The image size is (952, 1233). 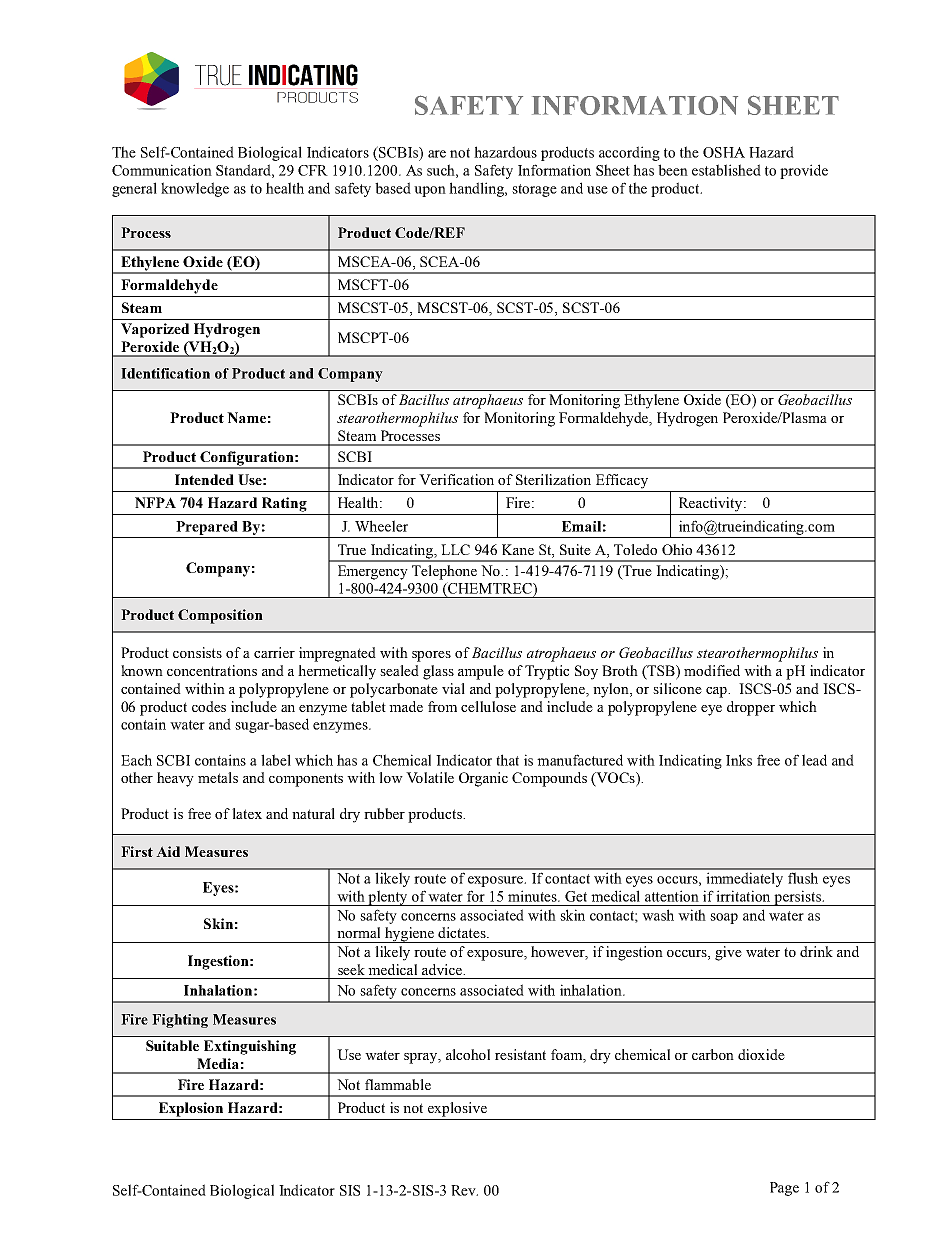 I want to click on irritation, so click(x=743, y=896).
